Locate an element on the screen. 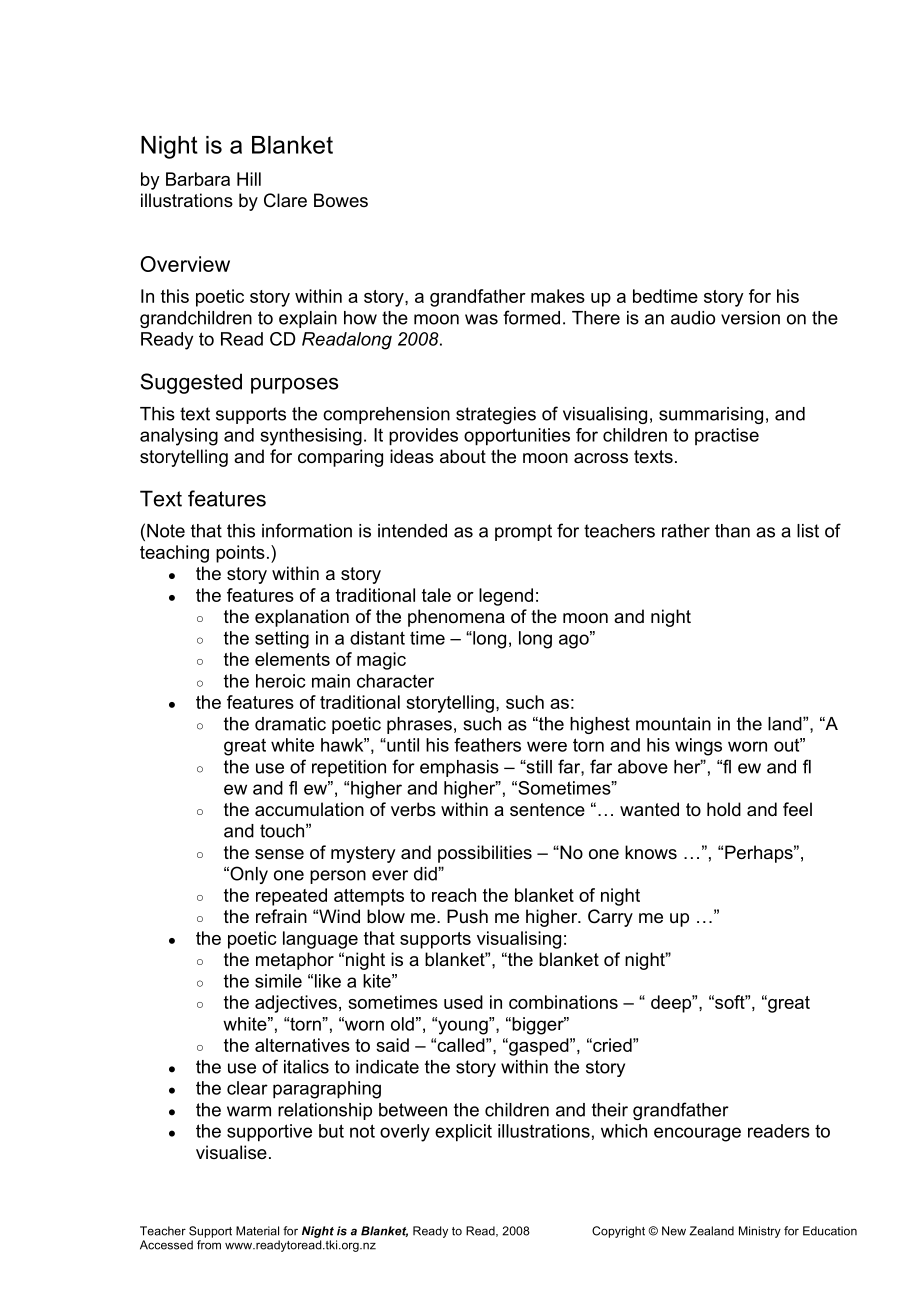 The width and height of the screenshot is (924, 1308). analysing is located at coordinates (179, 437).
